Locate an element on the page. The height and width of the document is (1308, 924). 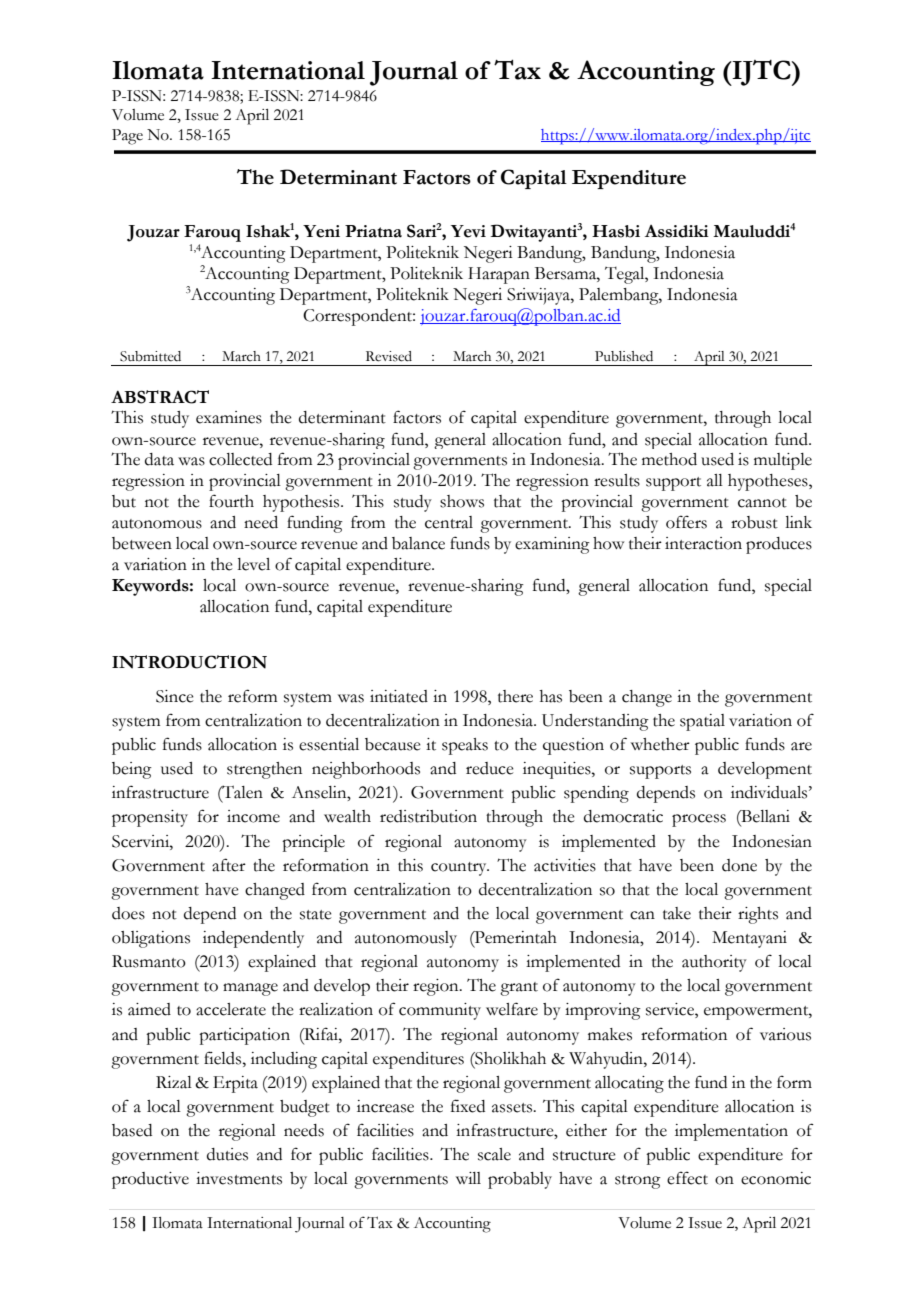
duties is located at coordinates (227, 1154).
